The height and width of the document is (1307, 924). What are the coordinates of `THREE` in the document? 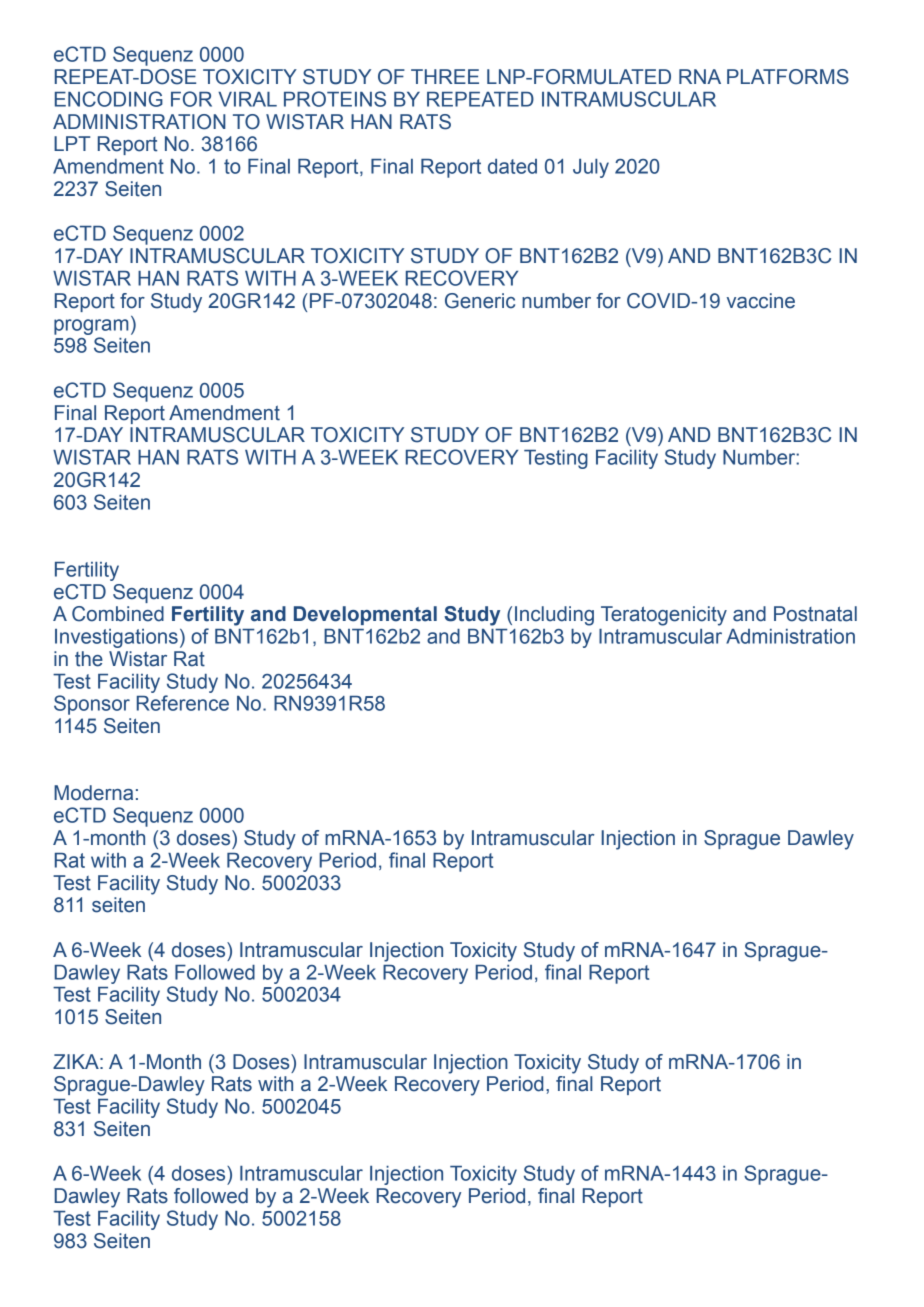 It's located at (445, 76).
